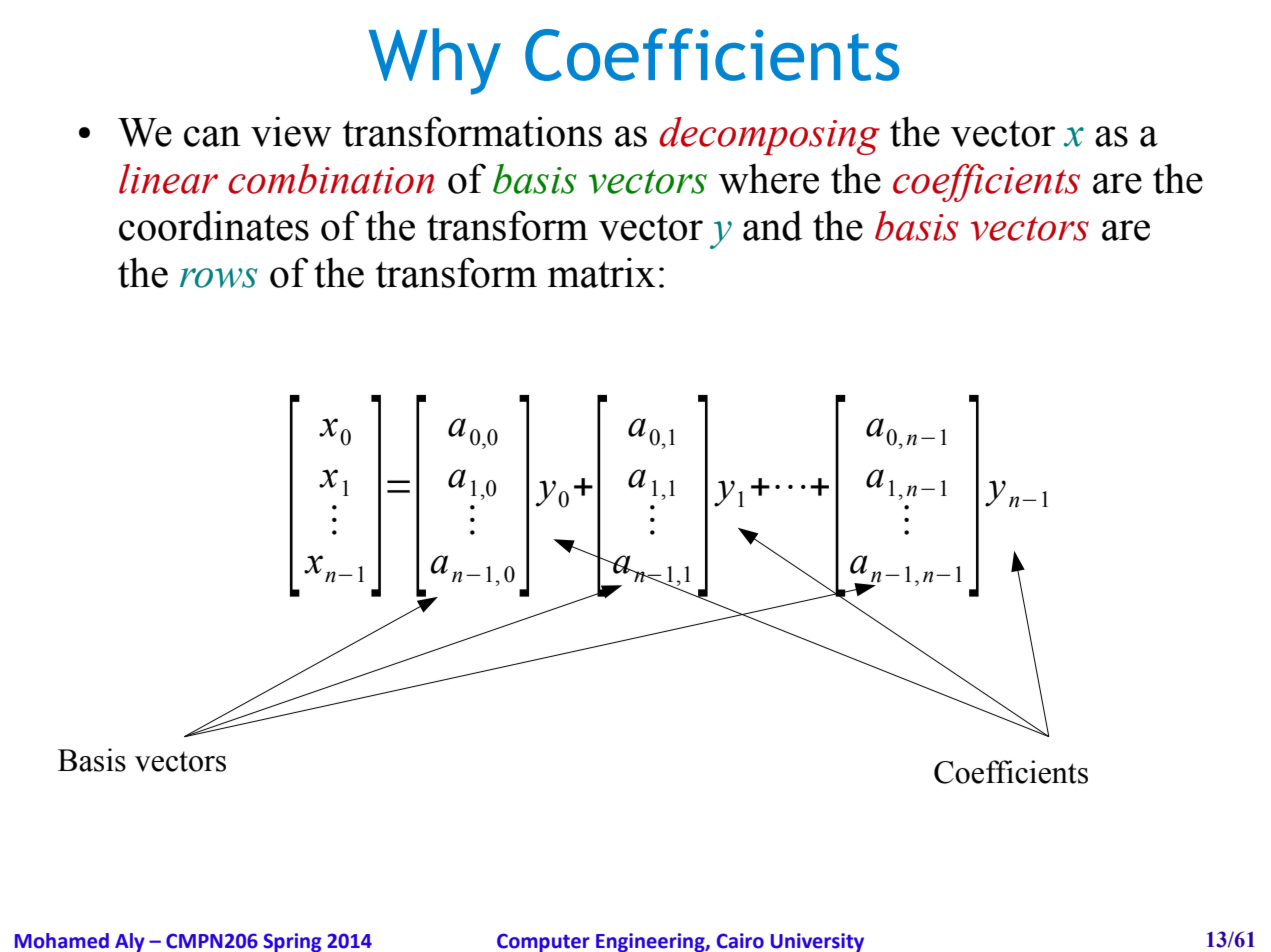 This screenshot has width=1271, height=952. Describe the element at coordinates (219, 278) in the screenshot. I see `rows` at that location.
